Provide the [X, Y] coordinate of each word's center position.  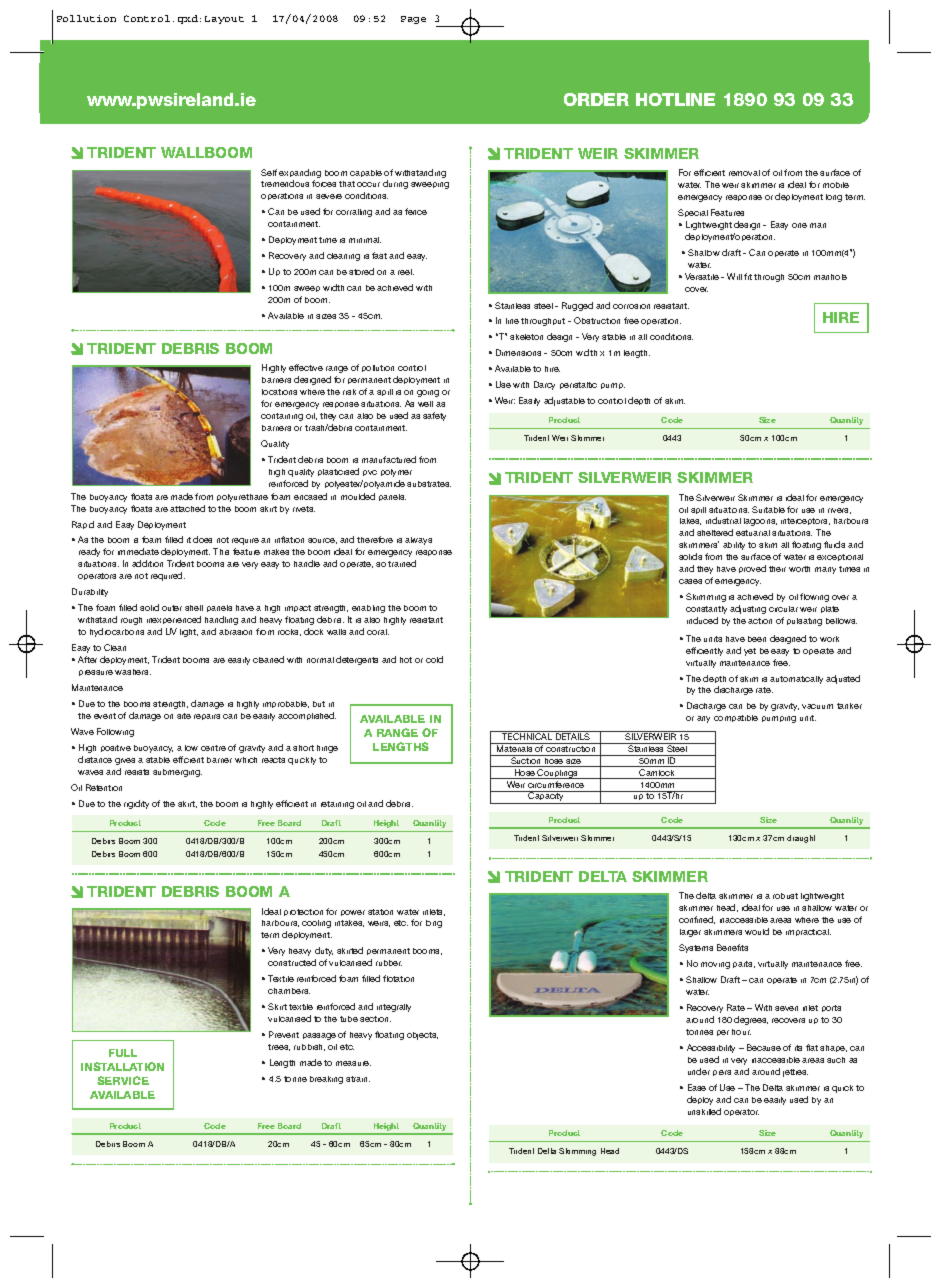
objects [422, 1036]
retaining [337, 805]
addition [147, 563]
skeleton [526, 337]
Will [734, 276]
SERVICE [123, 1080]
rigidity [136, 804]
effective [306, 367]
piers [722, 1073]
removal [744, 173]
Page [413, 20]
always [418, 541]
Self [269, 172]
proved [752, 569]
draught [801, 839]
